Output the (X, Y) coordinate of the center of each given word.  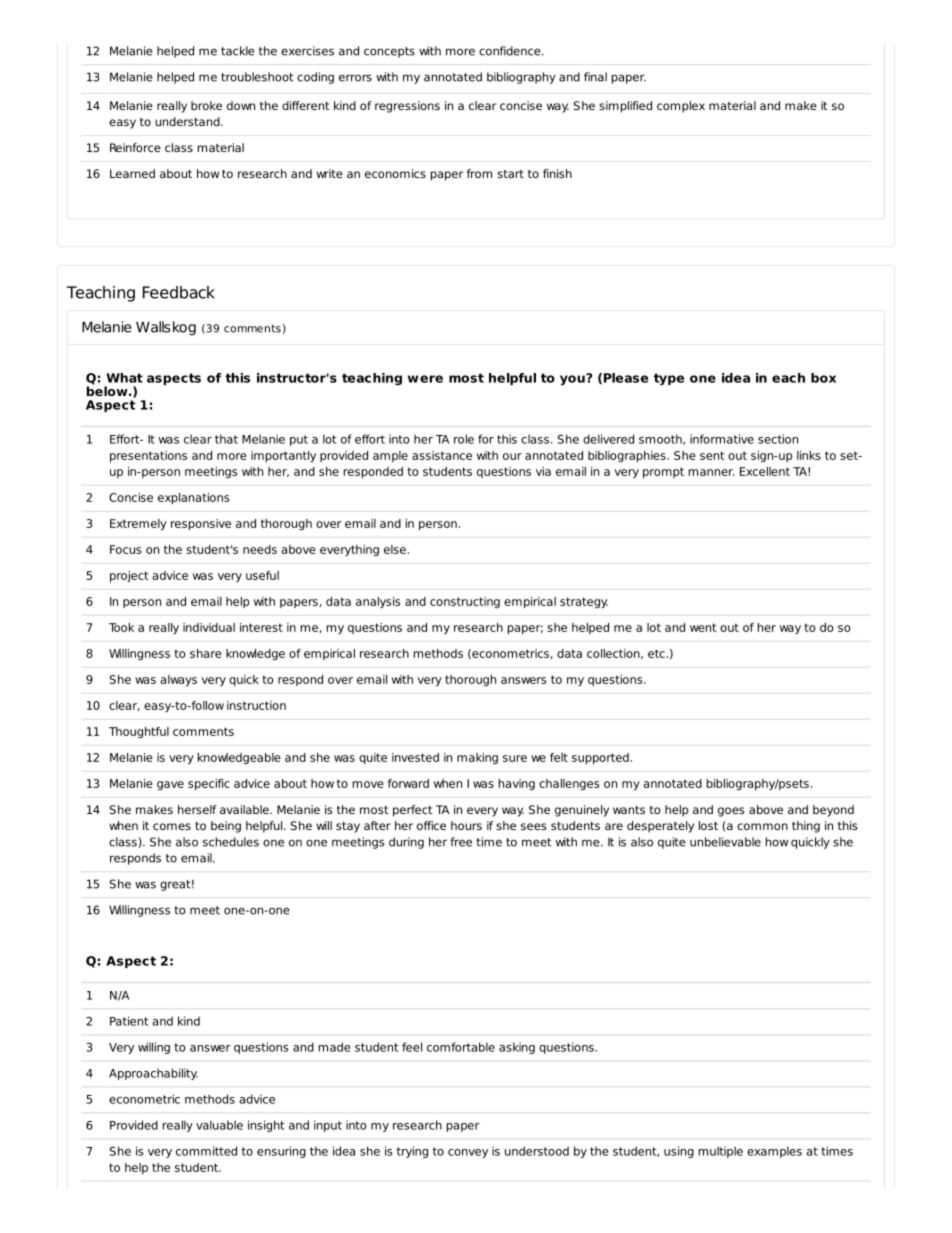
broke (206, 105)
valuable (219, 1125)
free (461, 842)
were (425, 379)
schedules (231, 842)
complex (681, 107)
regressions (407, 107)
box (823, 378)
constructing (465, 602)
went (703, 627)
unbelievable (725, 842)
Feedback (179, 292)
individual (209, 627)
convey (468, 1153)
